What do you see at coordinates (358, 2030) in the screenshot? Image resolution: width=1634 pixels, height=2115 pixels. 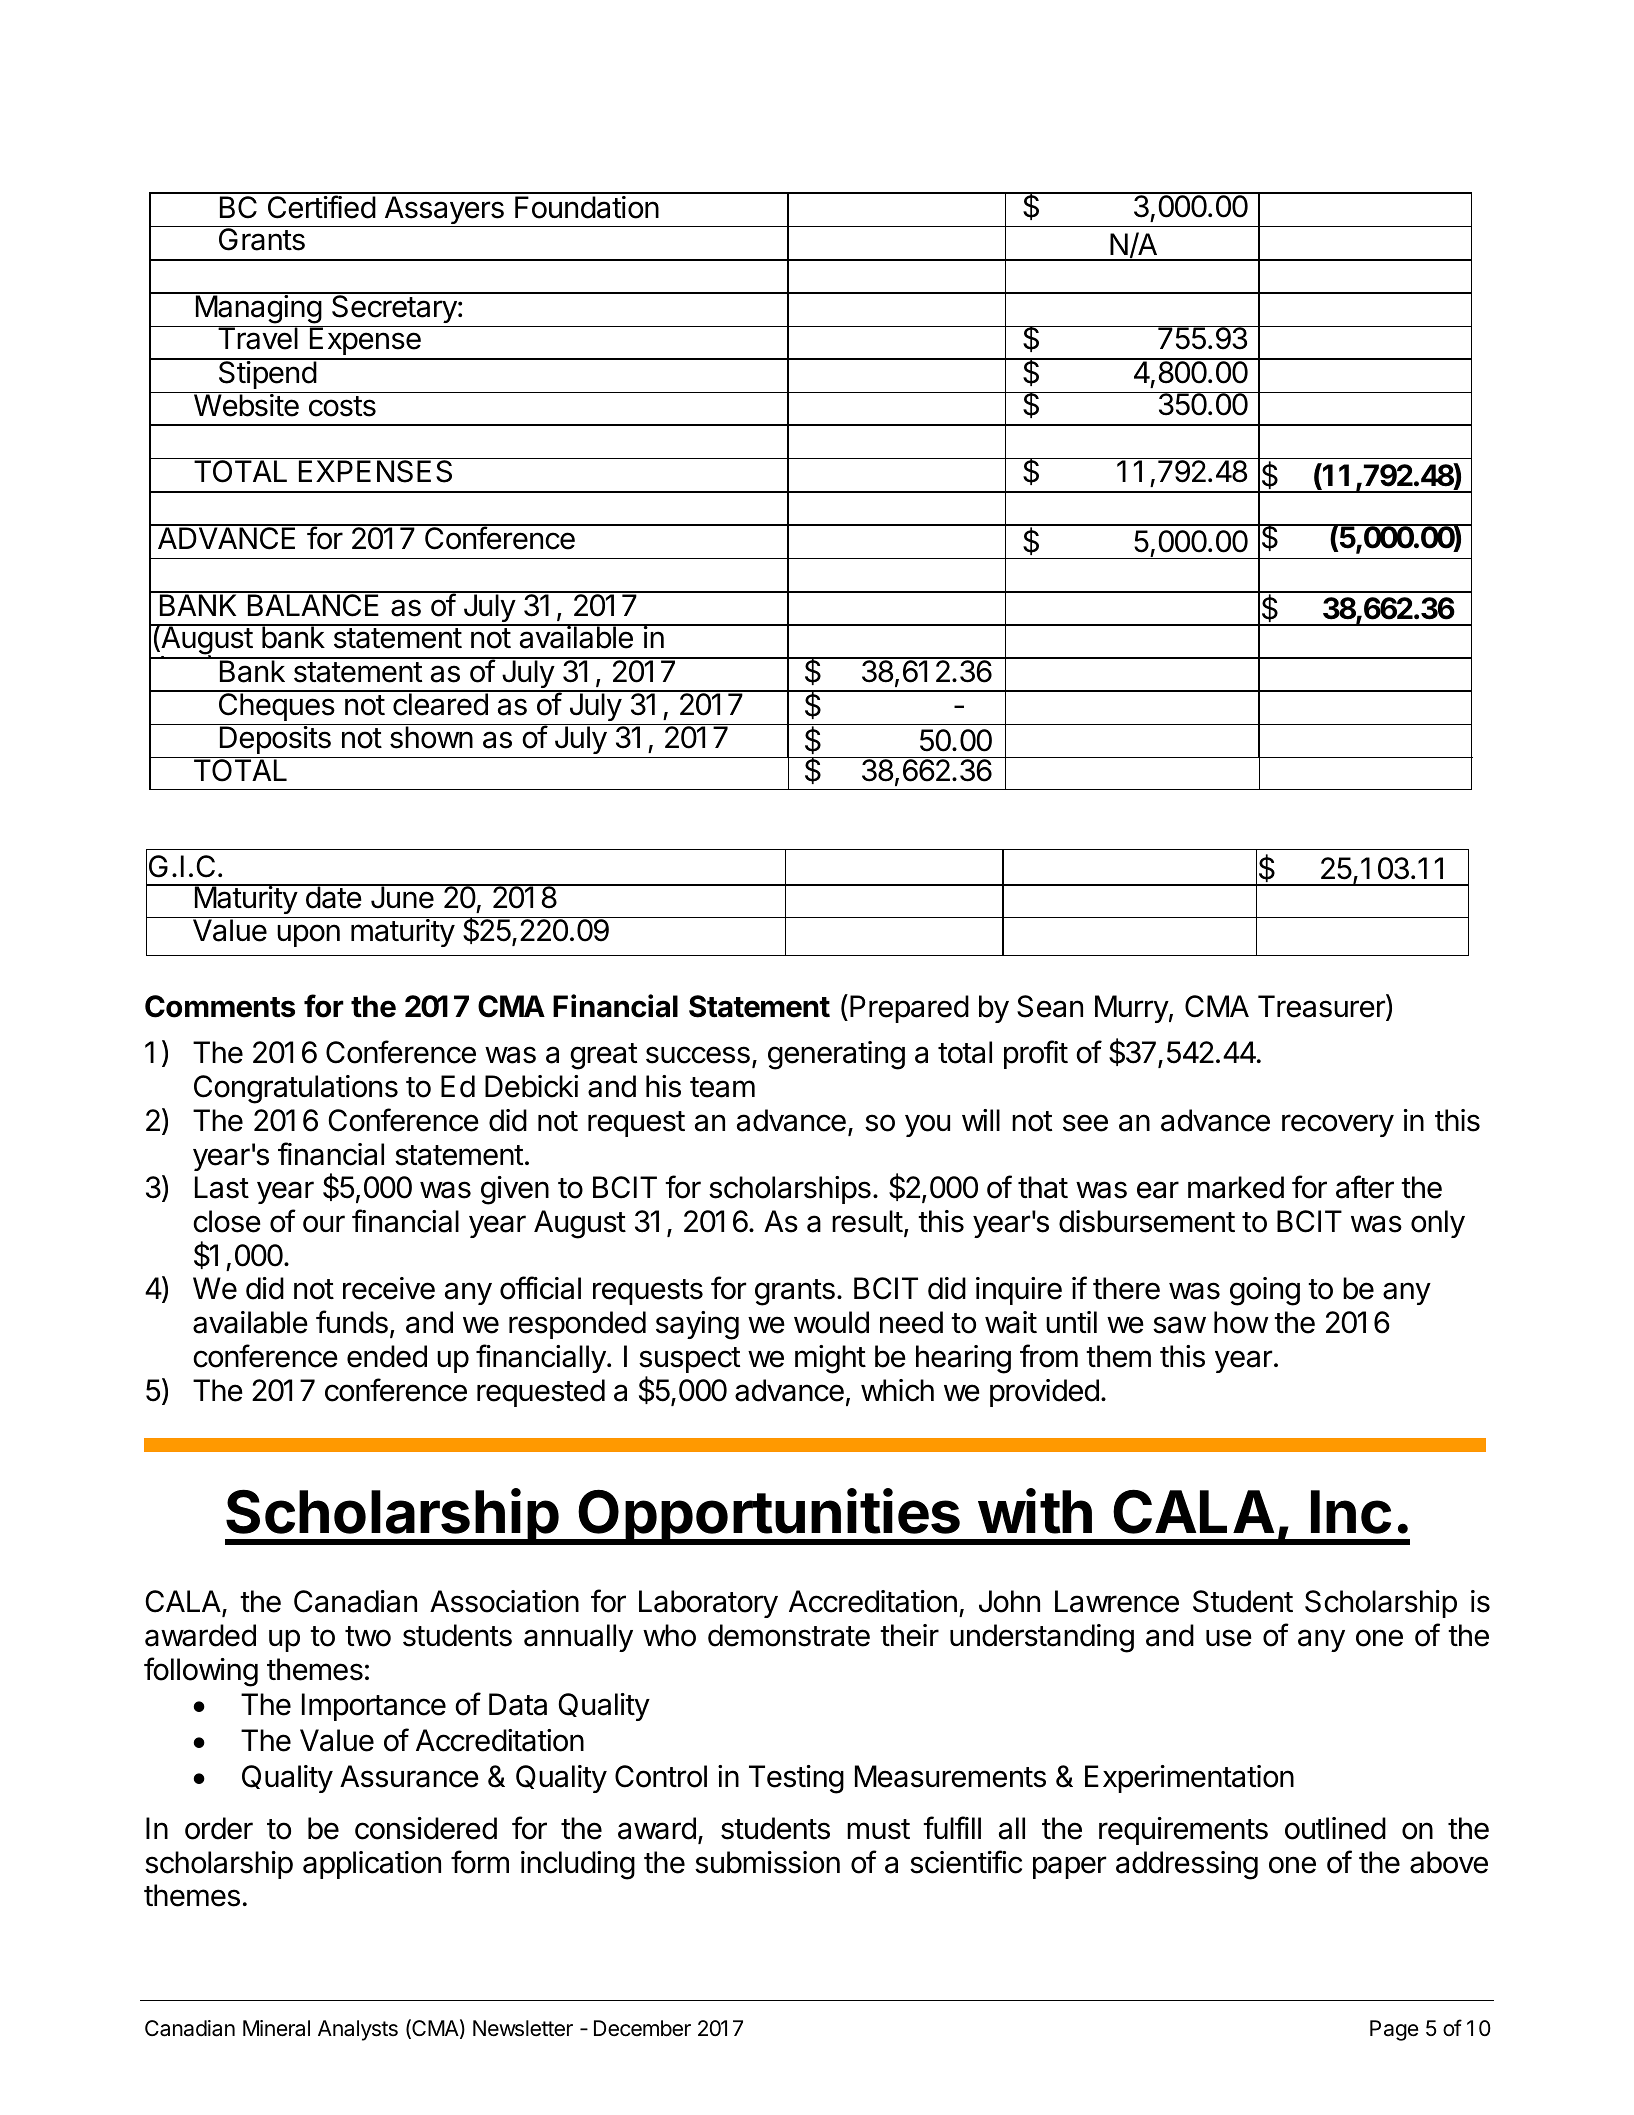 I see `Analysts` at bounding box center [358, 2030].
